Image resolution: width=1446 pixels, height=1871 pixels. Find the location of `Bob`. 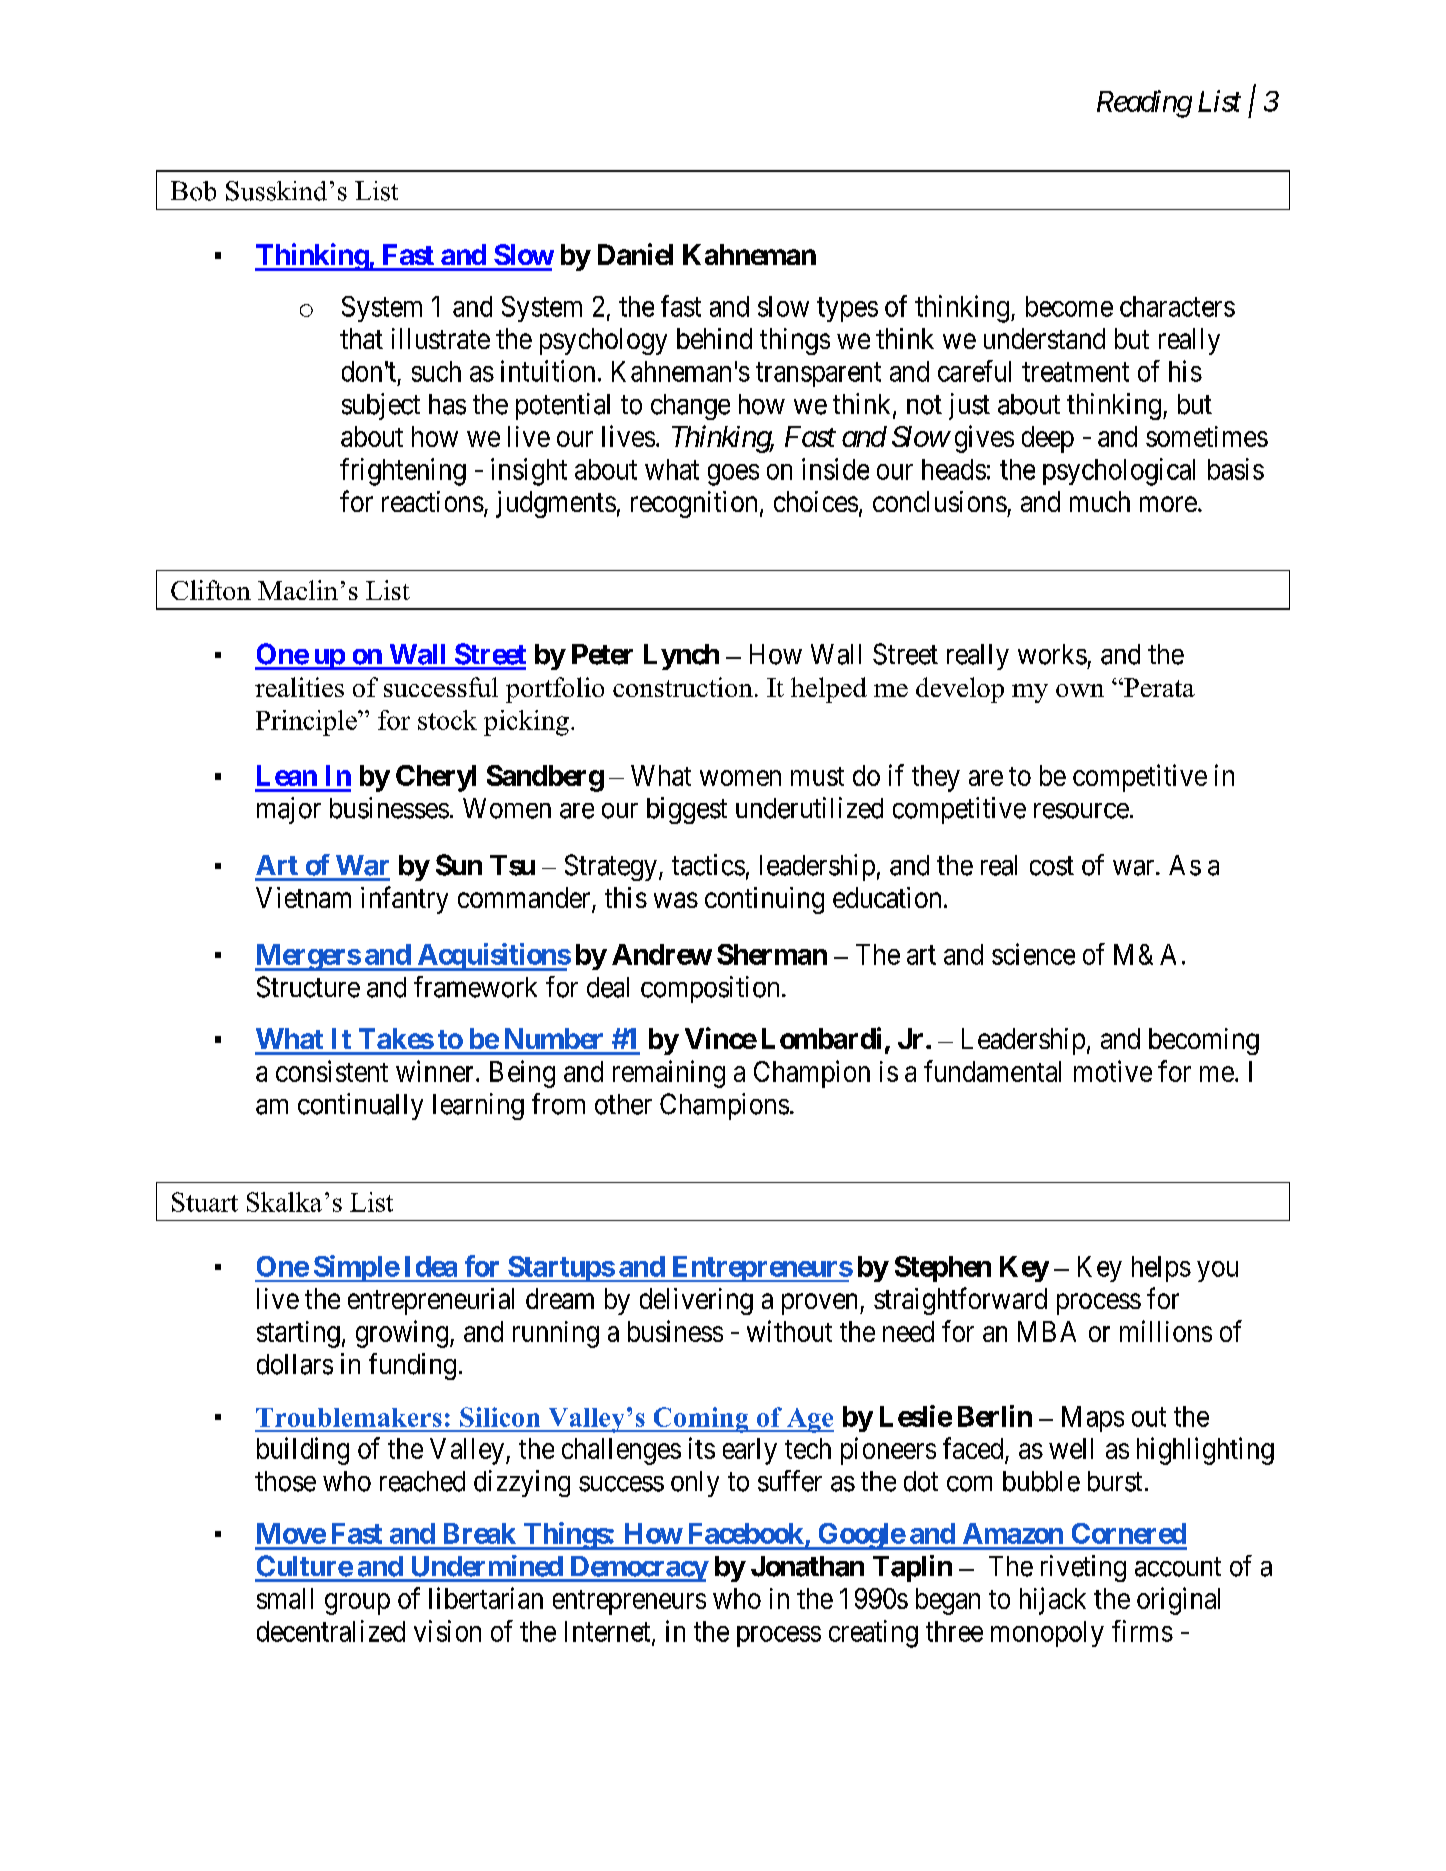

Bob is located at coordinates (193, 191).
